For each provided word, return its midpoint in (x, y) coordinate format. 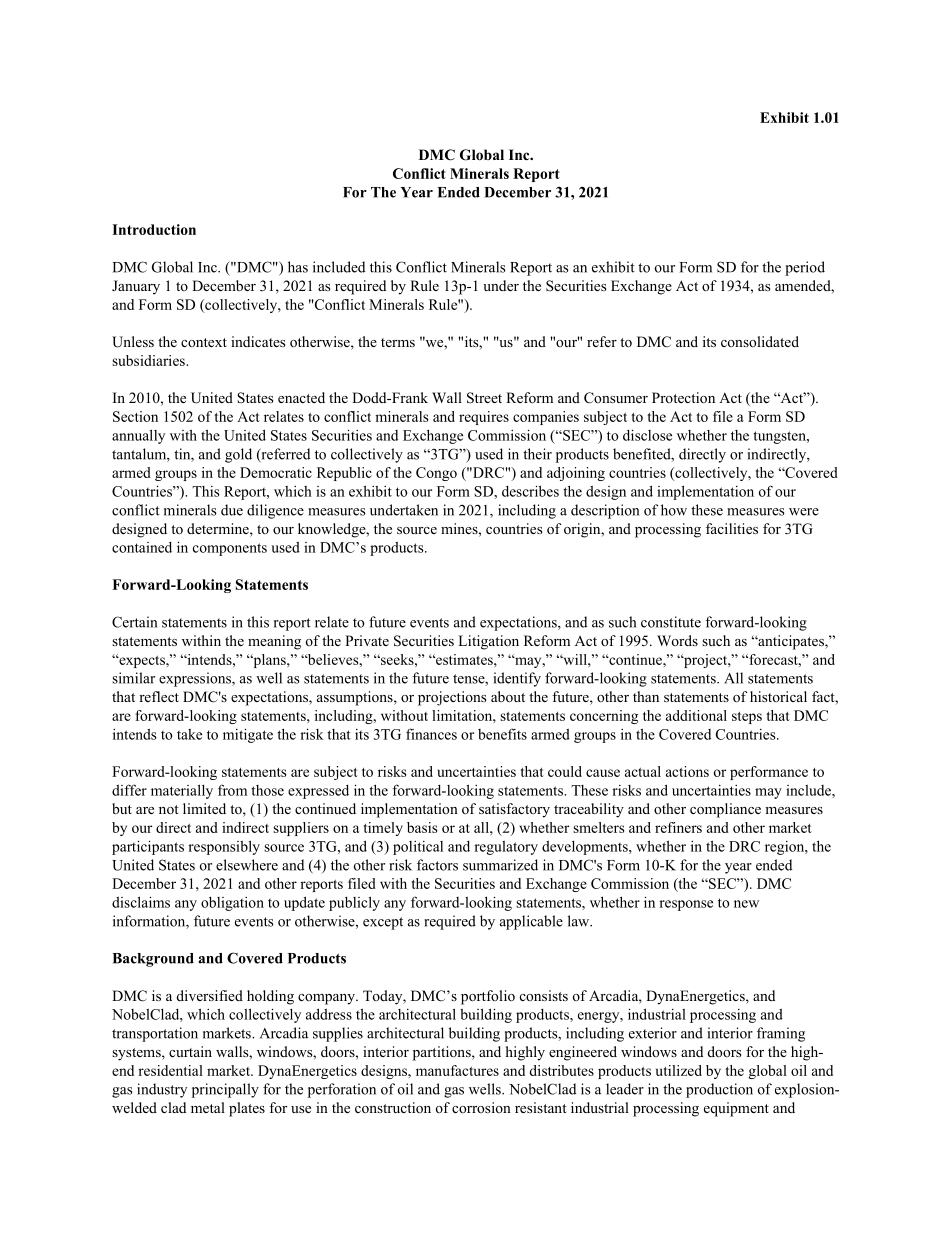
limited (204, 808)
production (719, 1090)
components (230, 549)
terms (398, 342)
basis (422, 827)
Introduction (154, 229)
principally (225, 1090)
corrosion (481, 1107)
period (805, 268)
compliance (725, 810)
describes (530, 491)
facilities (732, 528)
